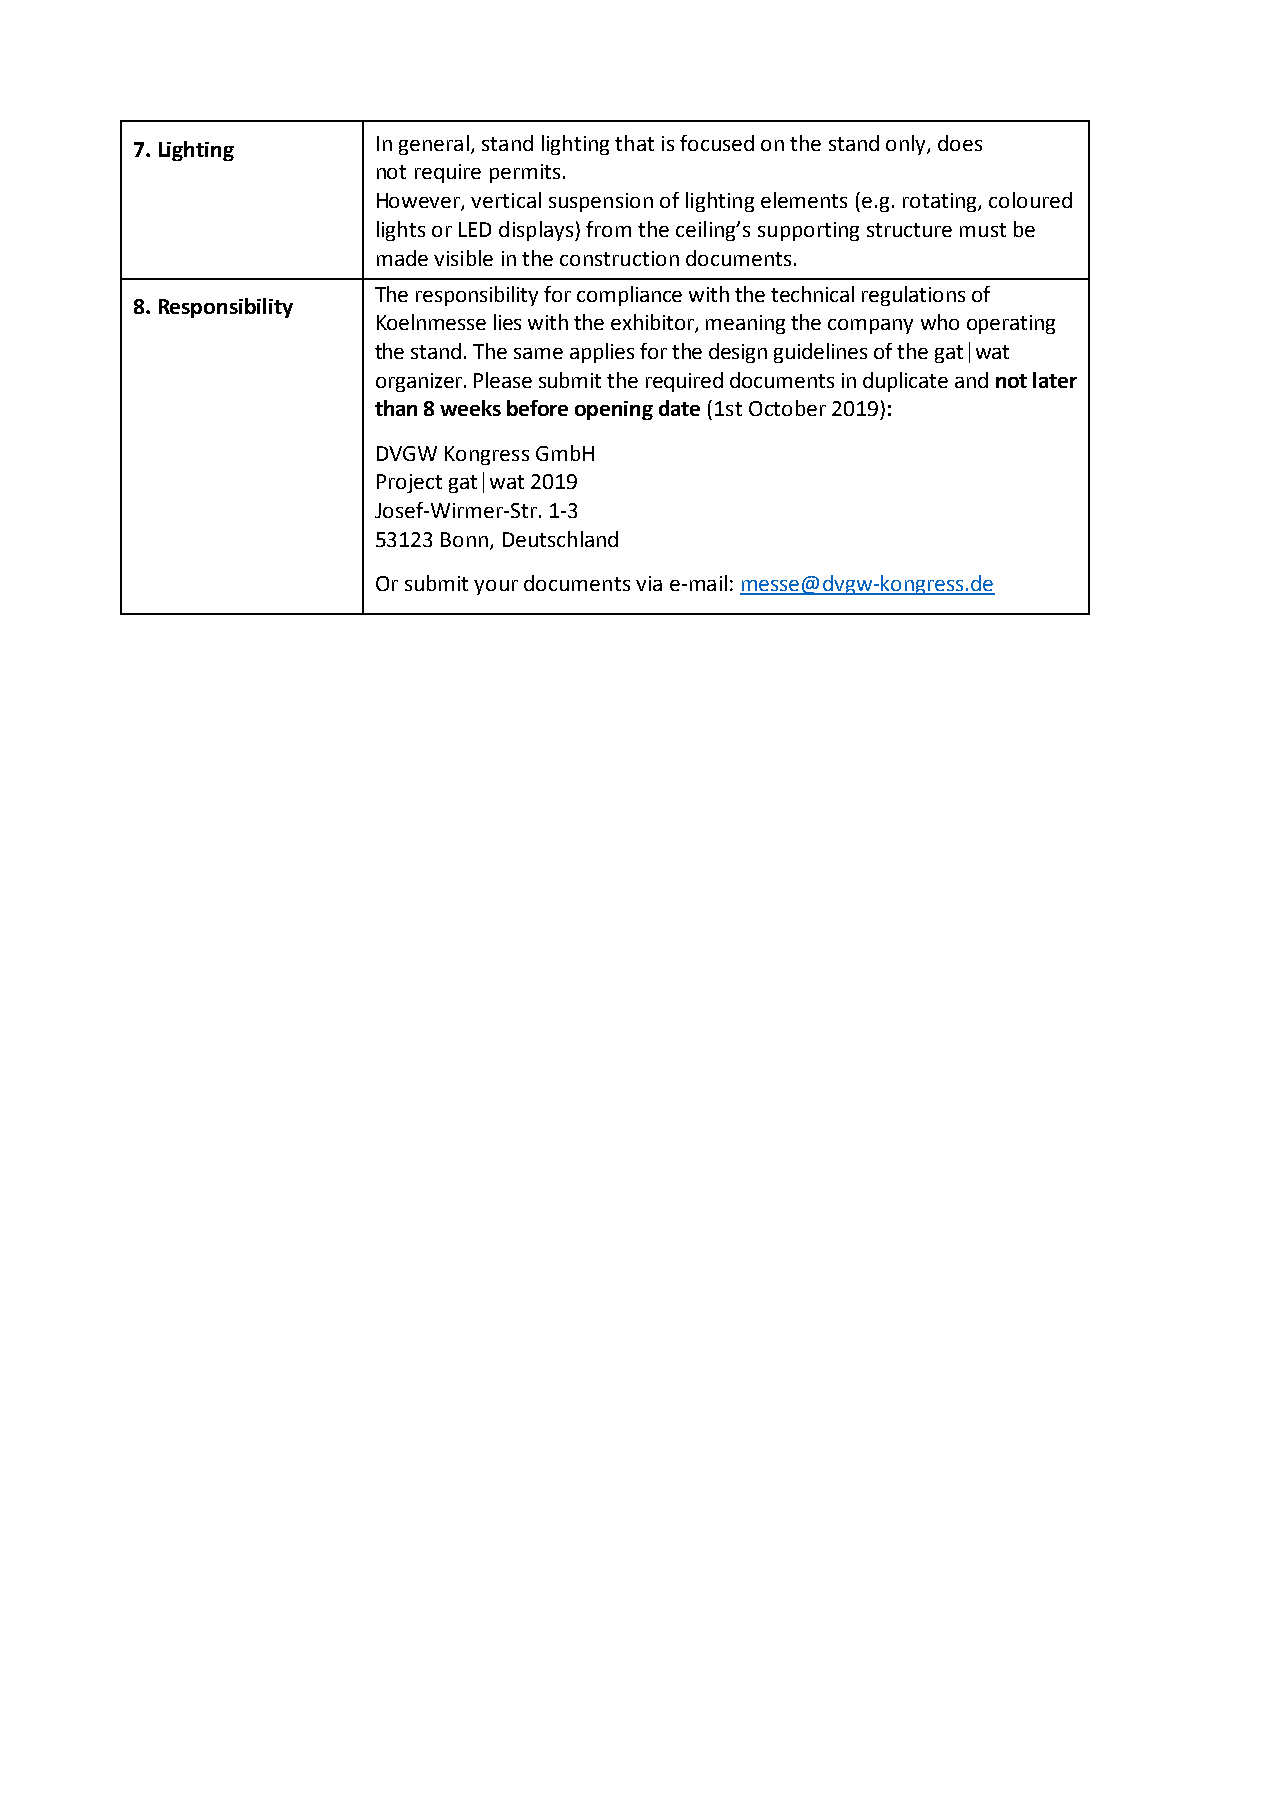 The image size is (1271, 1798). I want to click on Please, so click(503, 380).
